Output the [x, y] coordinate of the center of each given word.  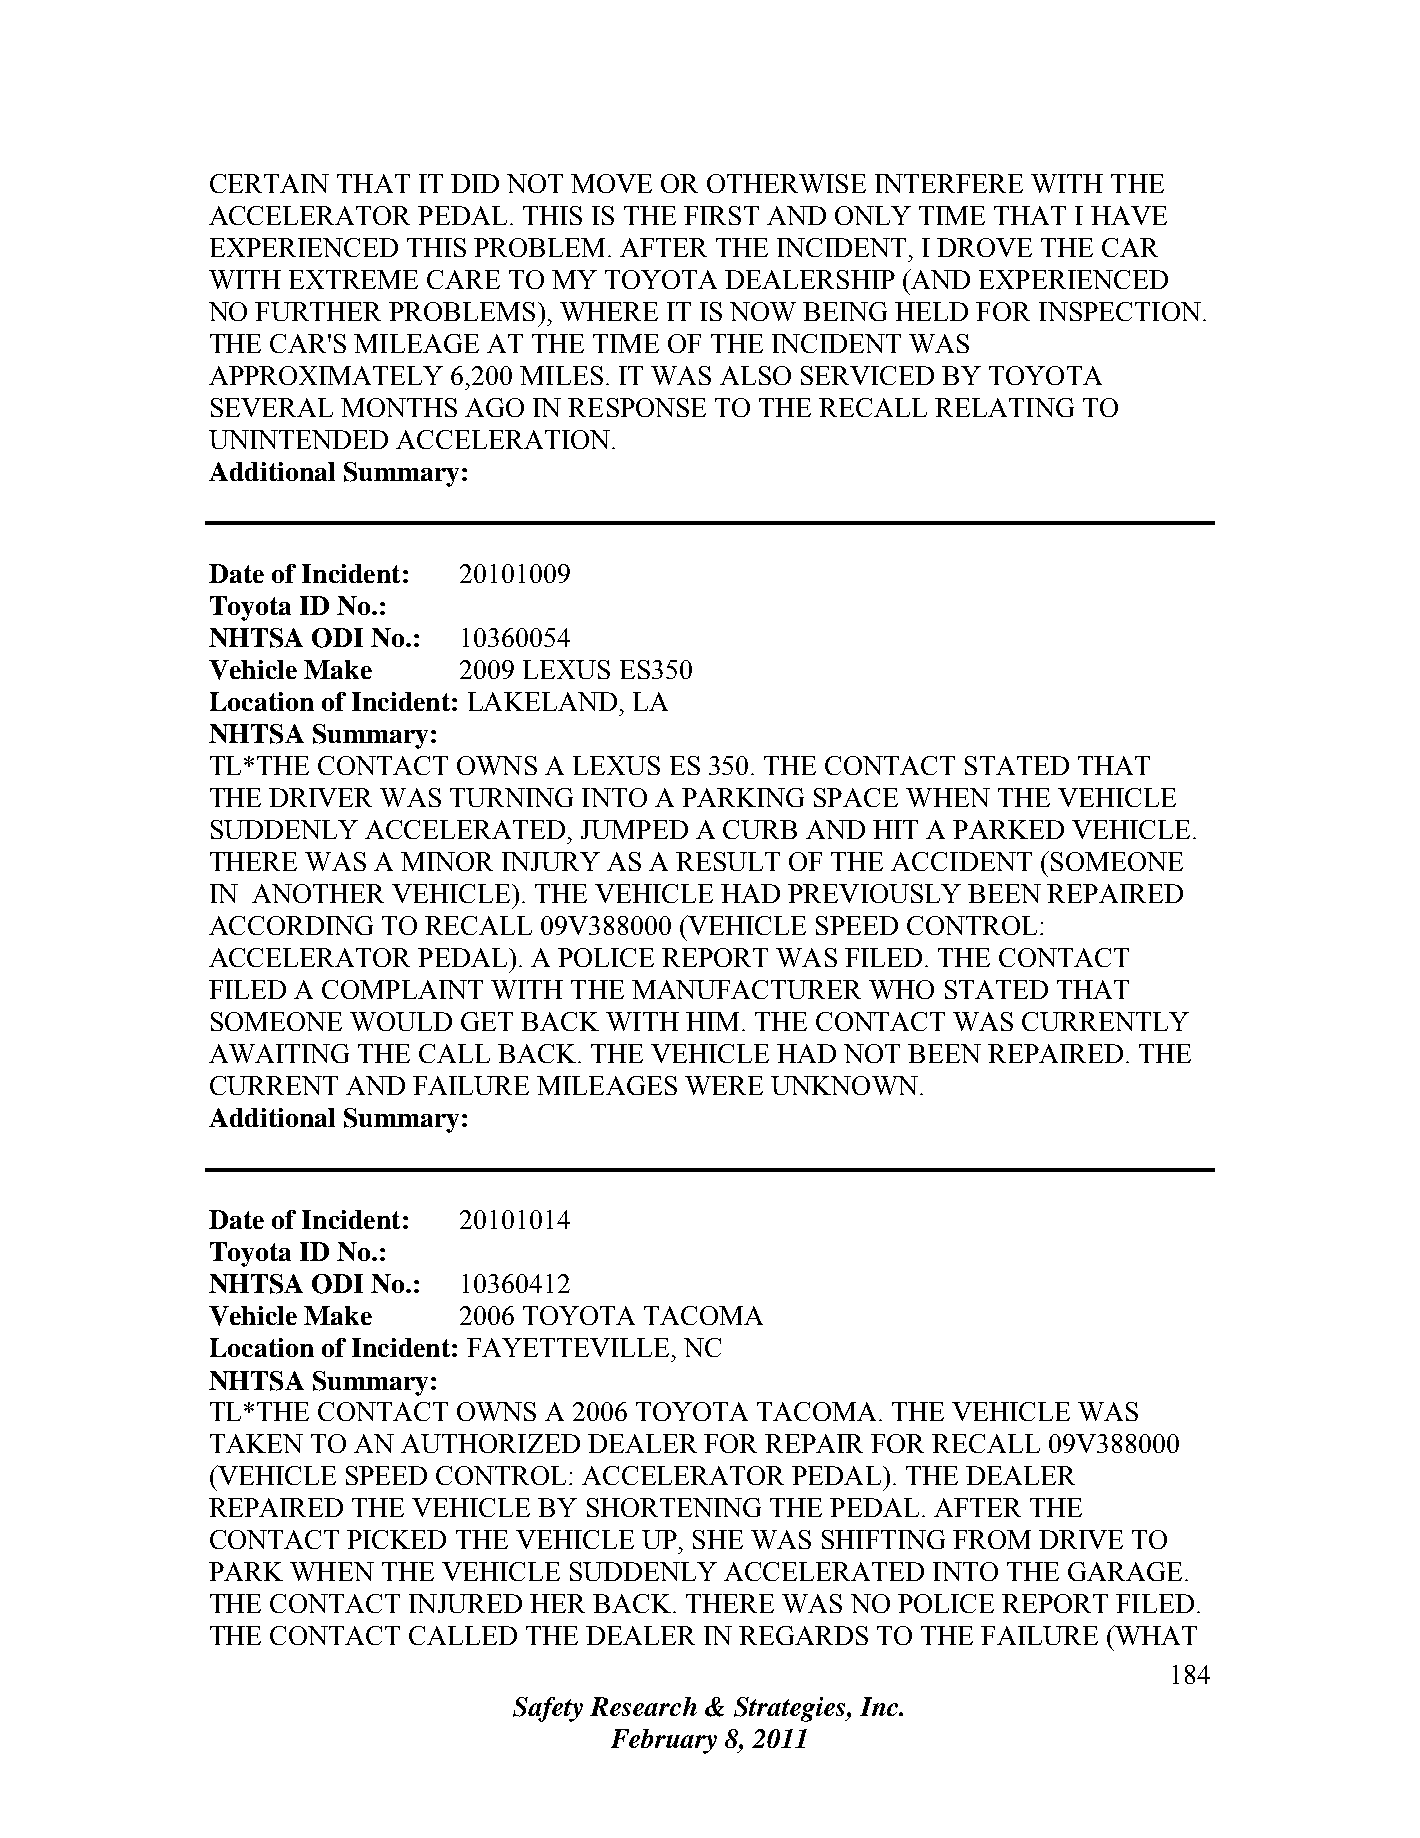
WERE [724, 1085]
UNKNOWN [844, 1085]
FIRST [721, 215]
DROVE [984, 247]
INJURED [465, 1603]
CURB [760, 829]
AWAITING [279, 1053]
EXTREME [353, 279]
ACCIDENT [961, 861]
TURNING [511, 797]
